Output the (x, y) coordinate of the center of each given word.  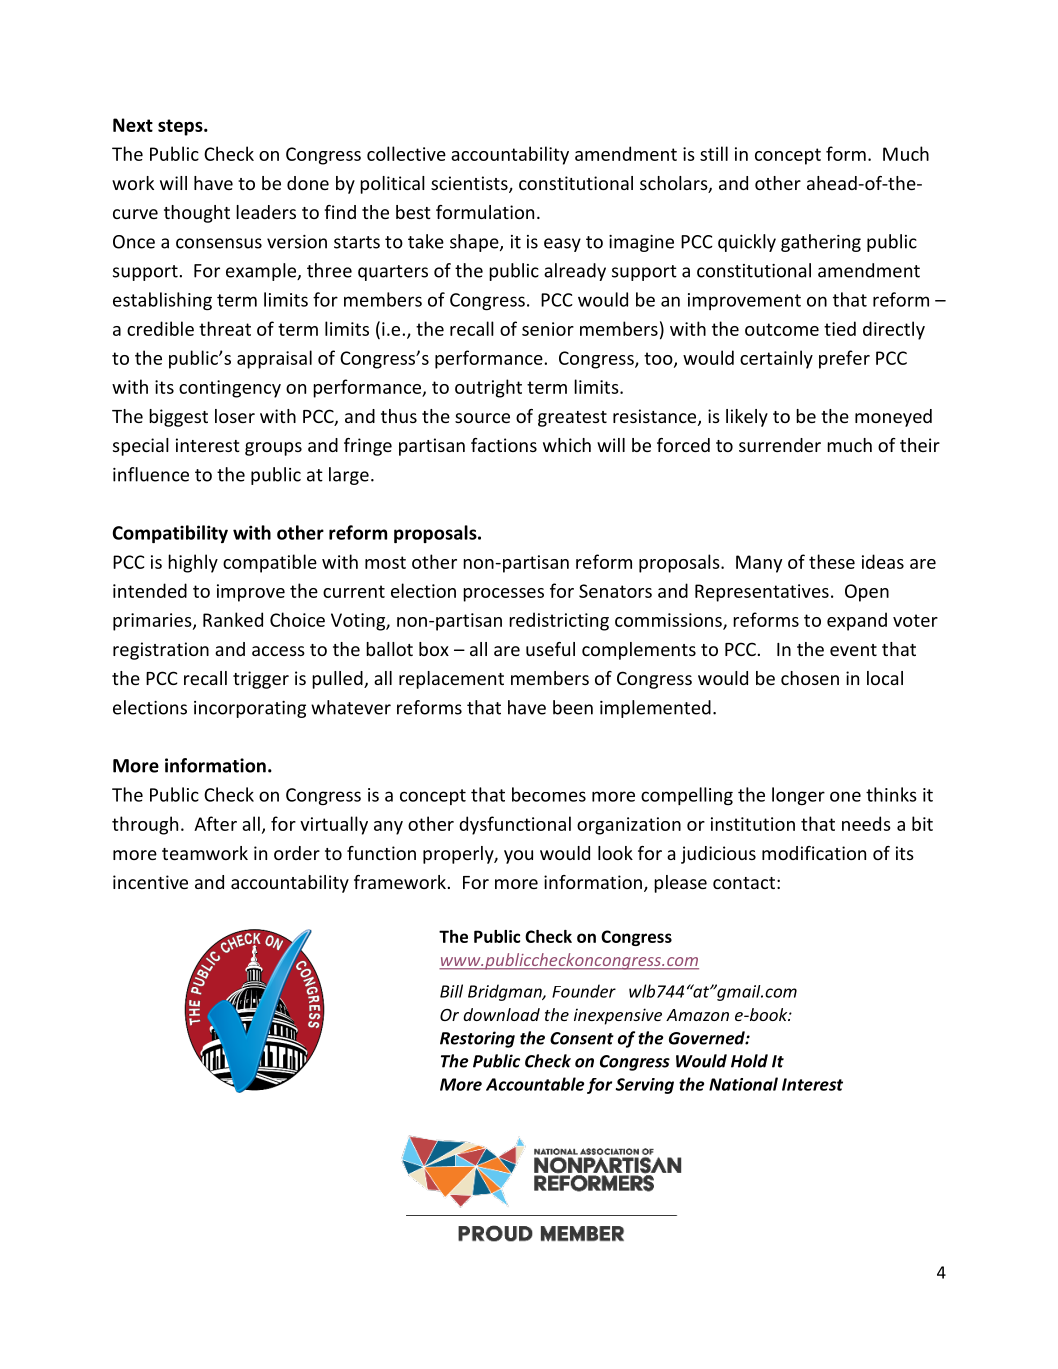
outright (488, 388)
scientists (470, 184)
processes (503, 595)
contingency (230, 389)
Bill (451, 991)
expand (857, 621)
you (518, 857)
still (714, 153)
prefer (844, 359)
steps (181, 127)
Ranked (233, 619)
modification (814, 853)
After (215, 823)
